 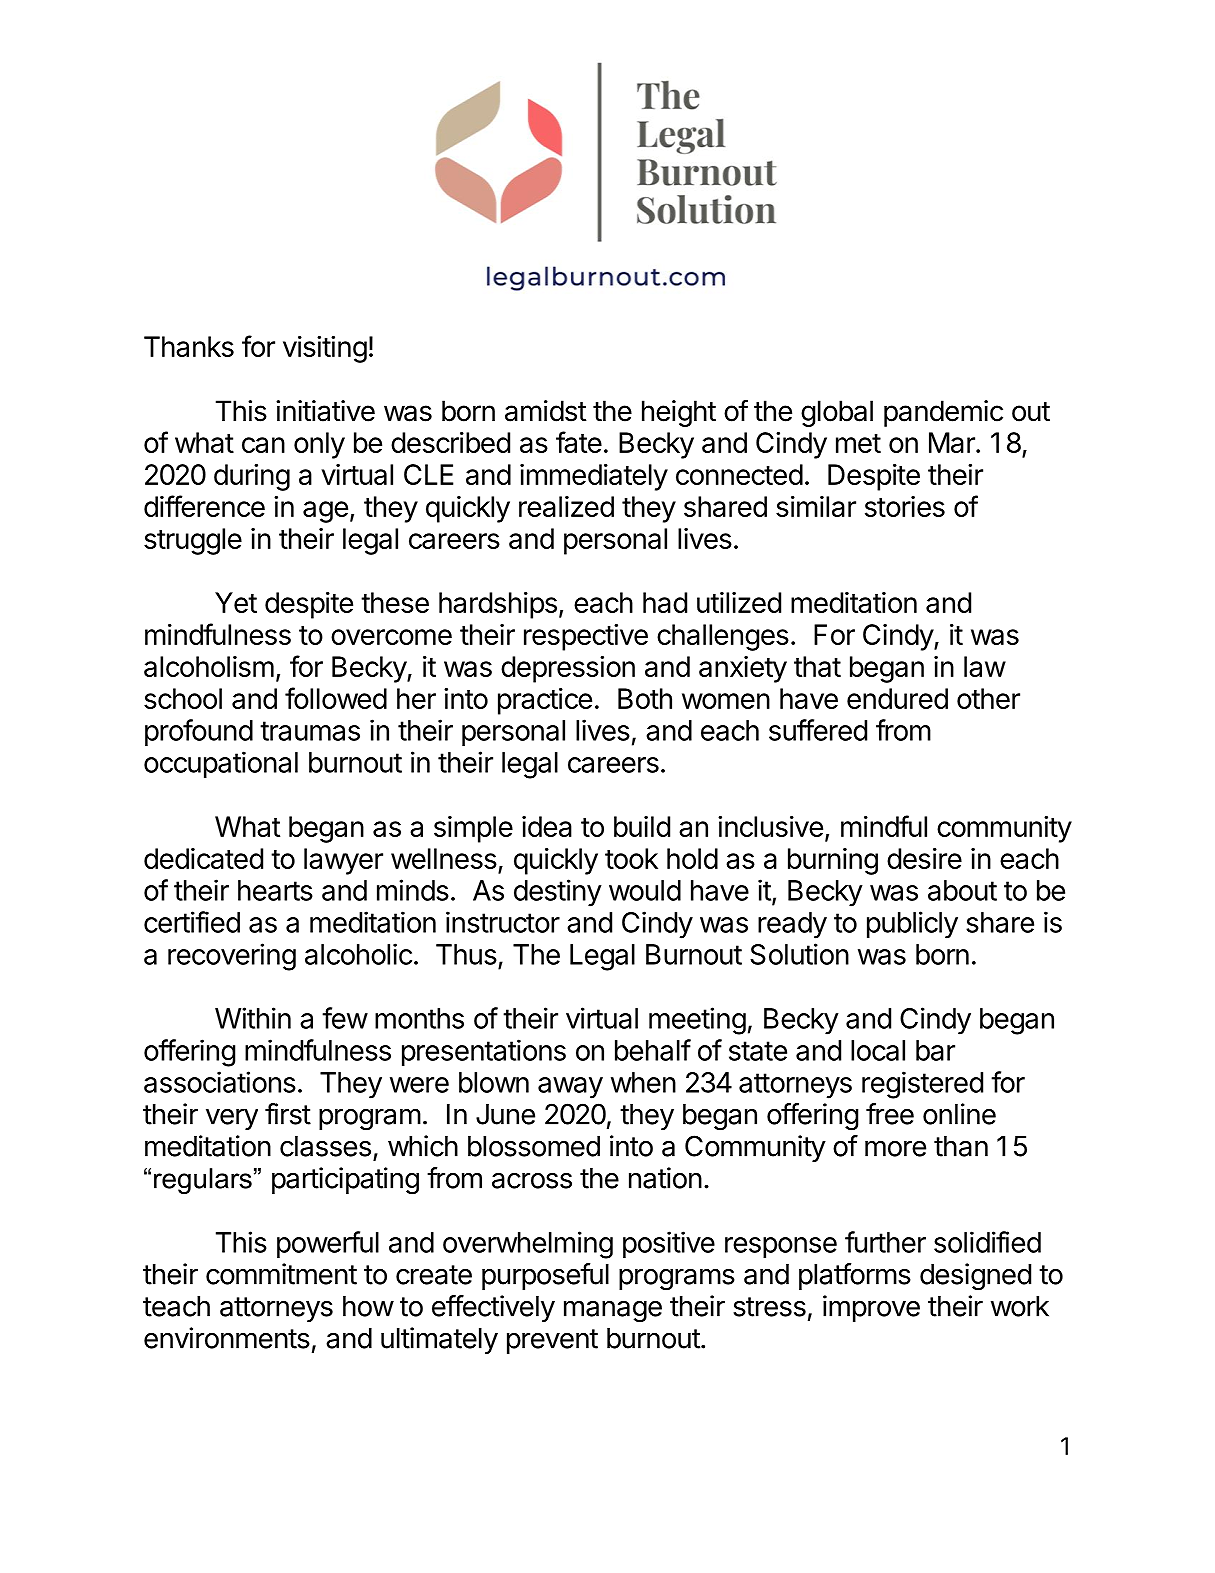 I want to click on visiting, so click(x=325, y=349).
